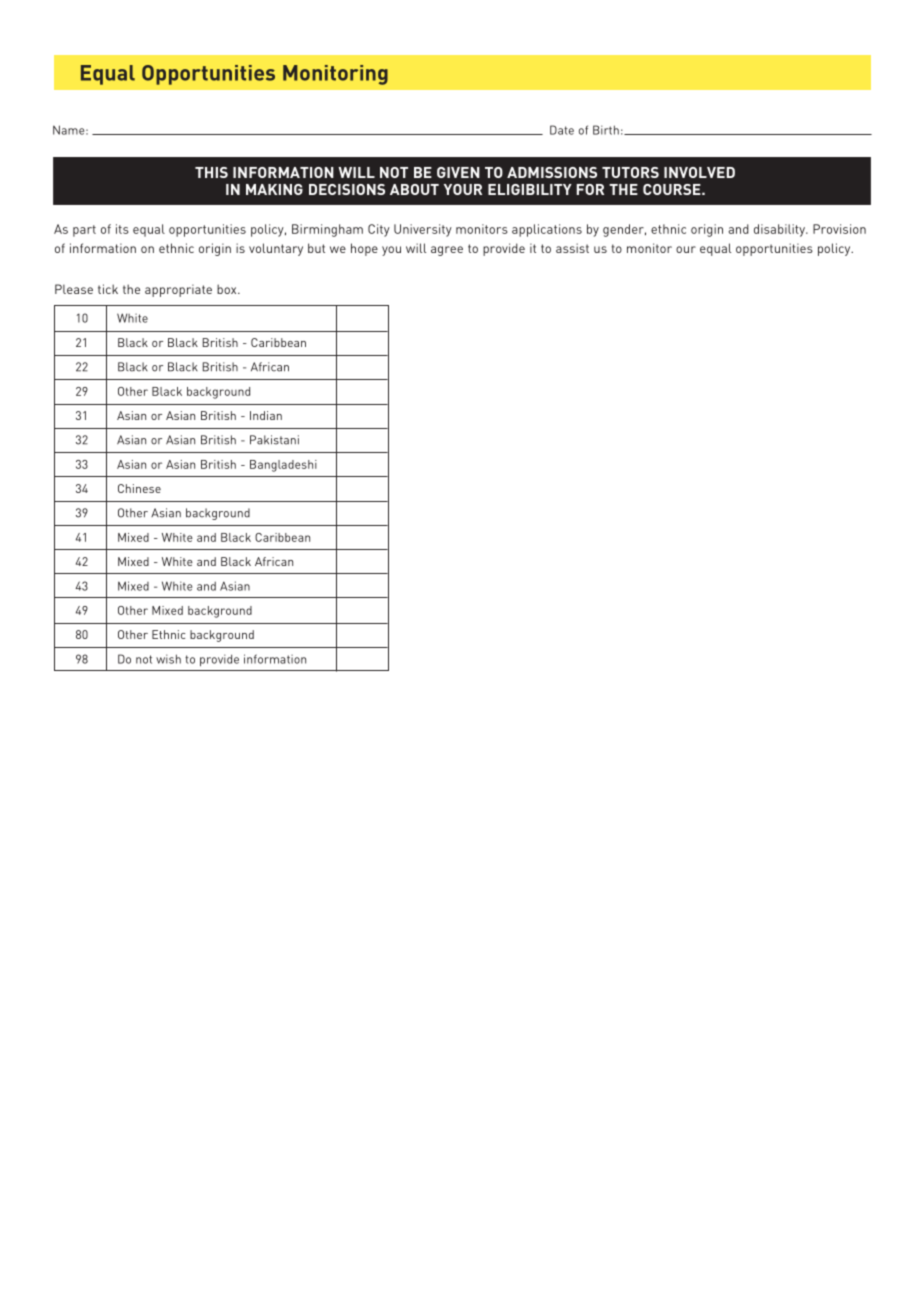  Describe the element at coordinates (458, 172) in the screenshot. I see `GIVEN` at that location.
